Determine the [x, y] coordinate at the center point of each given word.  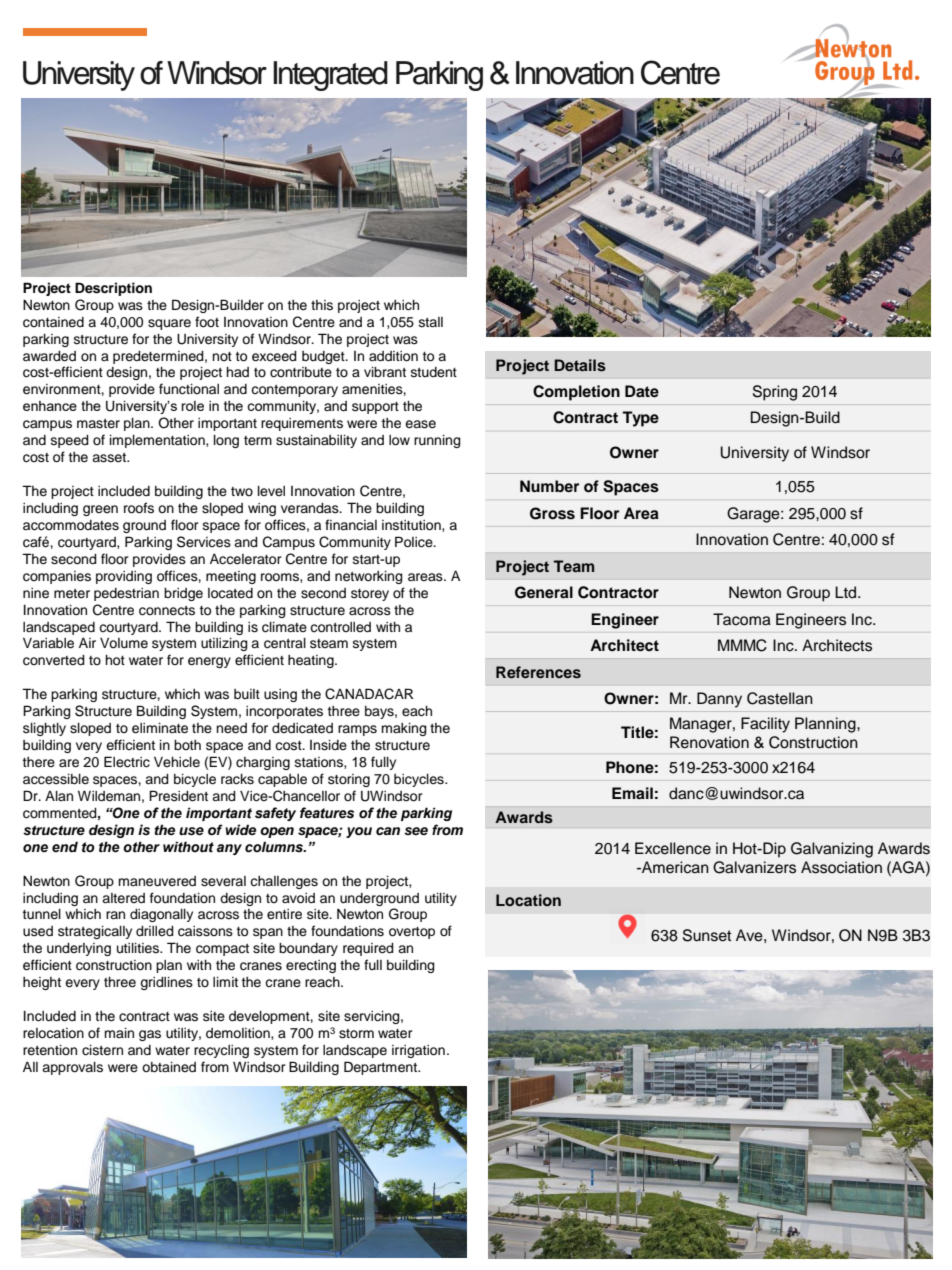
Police [415, 542]
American [674, 867]
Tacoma [742, 619]
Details [580, 365]
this [322, 305]
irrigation [418, 1051]
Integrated [330, 76]
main [119, 1033]
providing [124, 577]
